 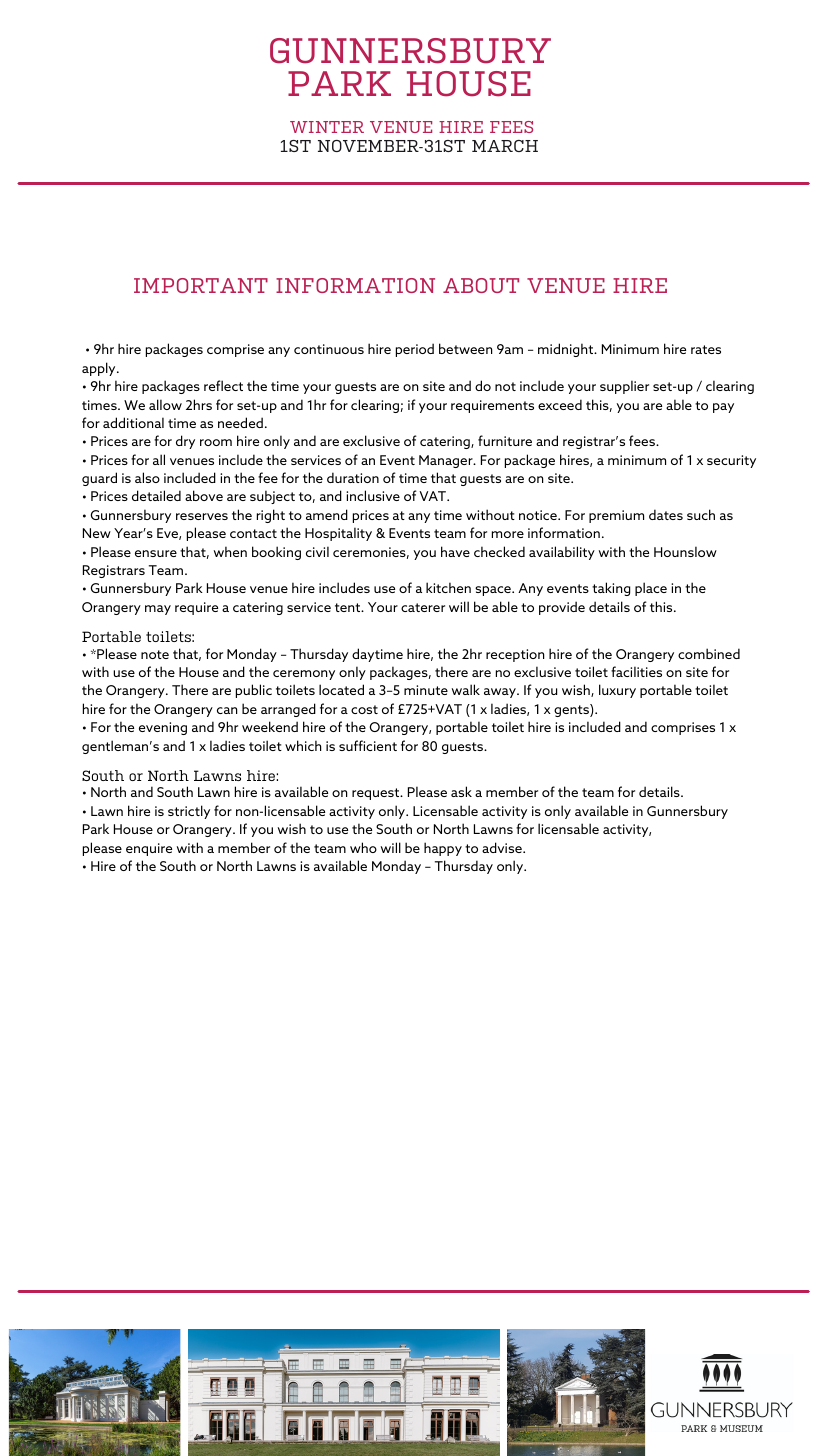 What do you see at coordinates (481, 285) in the document?
I see `ABOUT` at bounding box center [481, 285].
